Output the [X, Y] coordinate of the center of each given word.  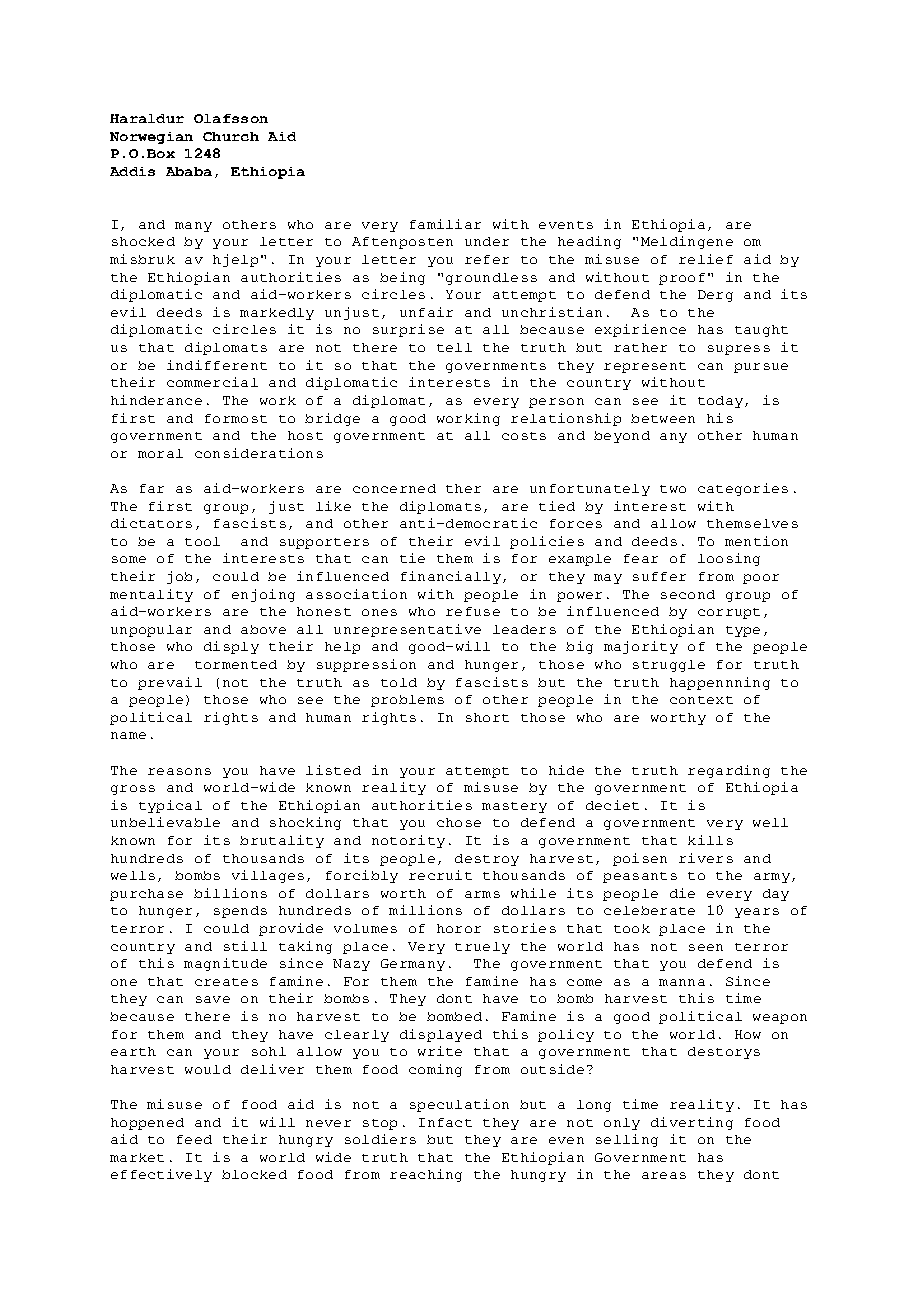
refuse [473, 611]
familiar [445, 224]
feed [194, 1139]
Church [231, 136]
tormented [236, 664]
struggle [669, 666]
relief [706, 259]
